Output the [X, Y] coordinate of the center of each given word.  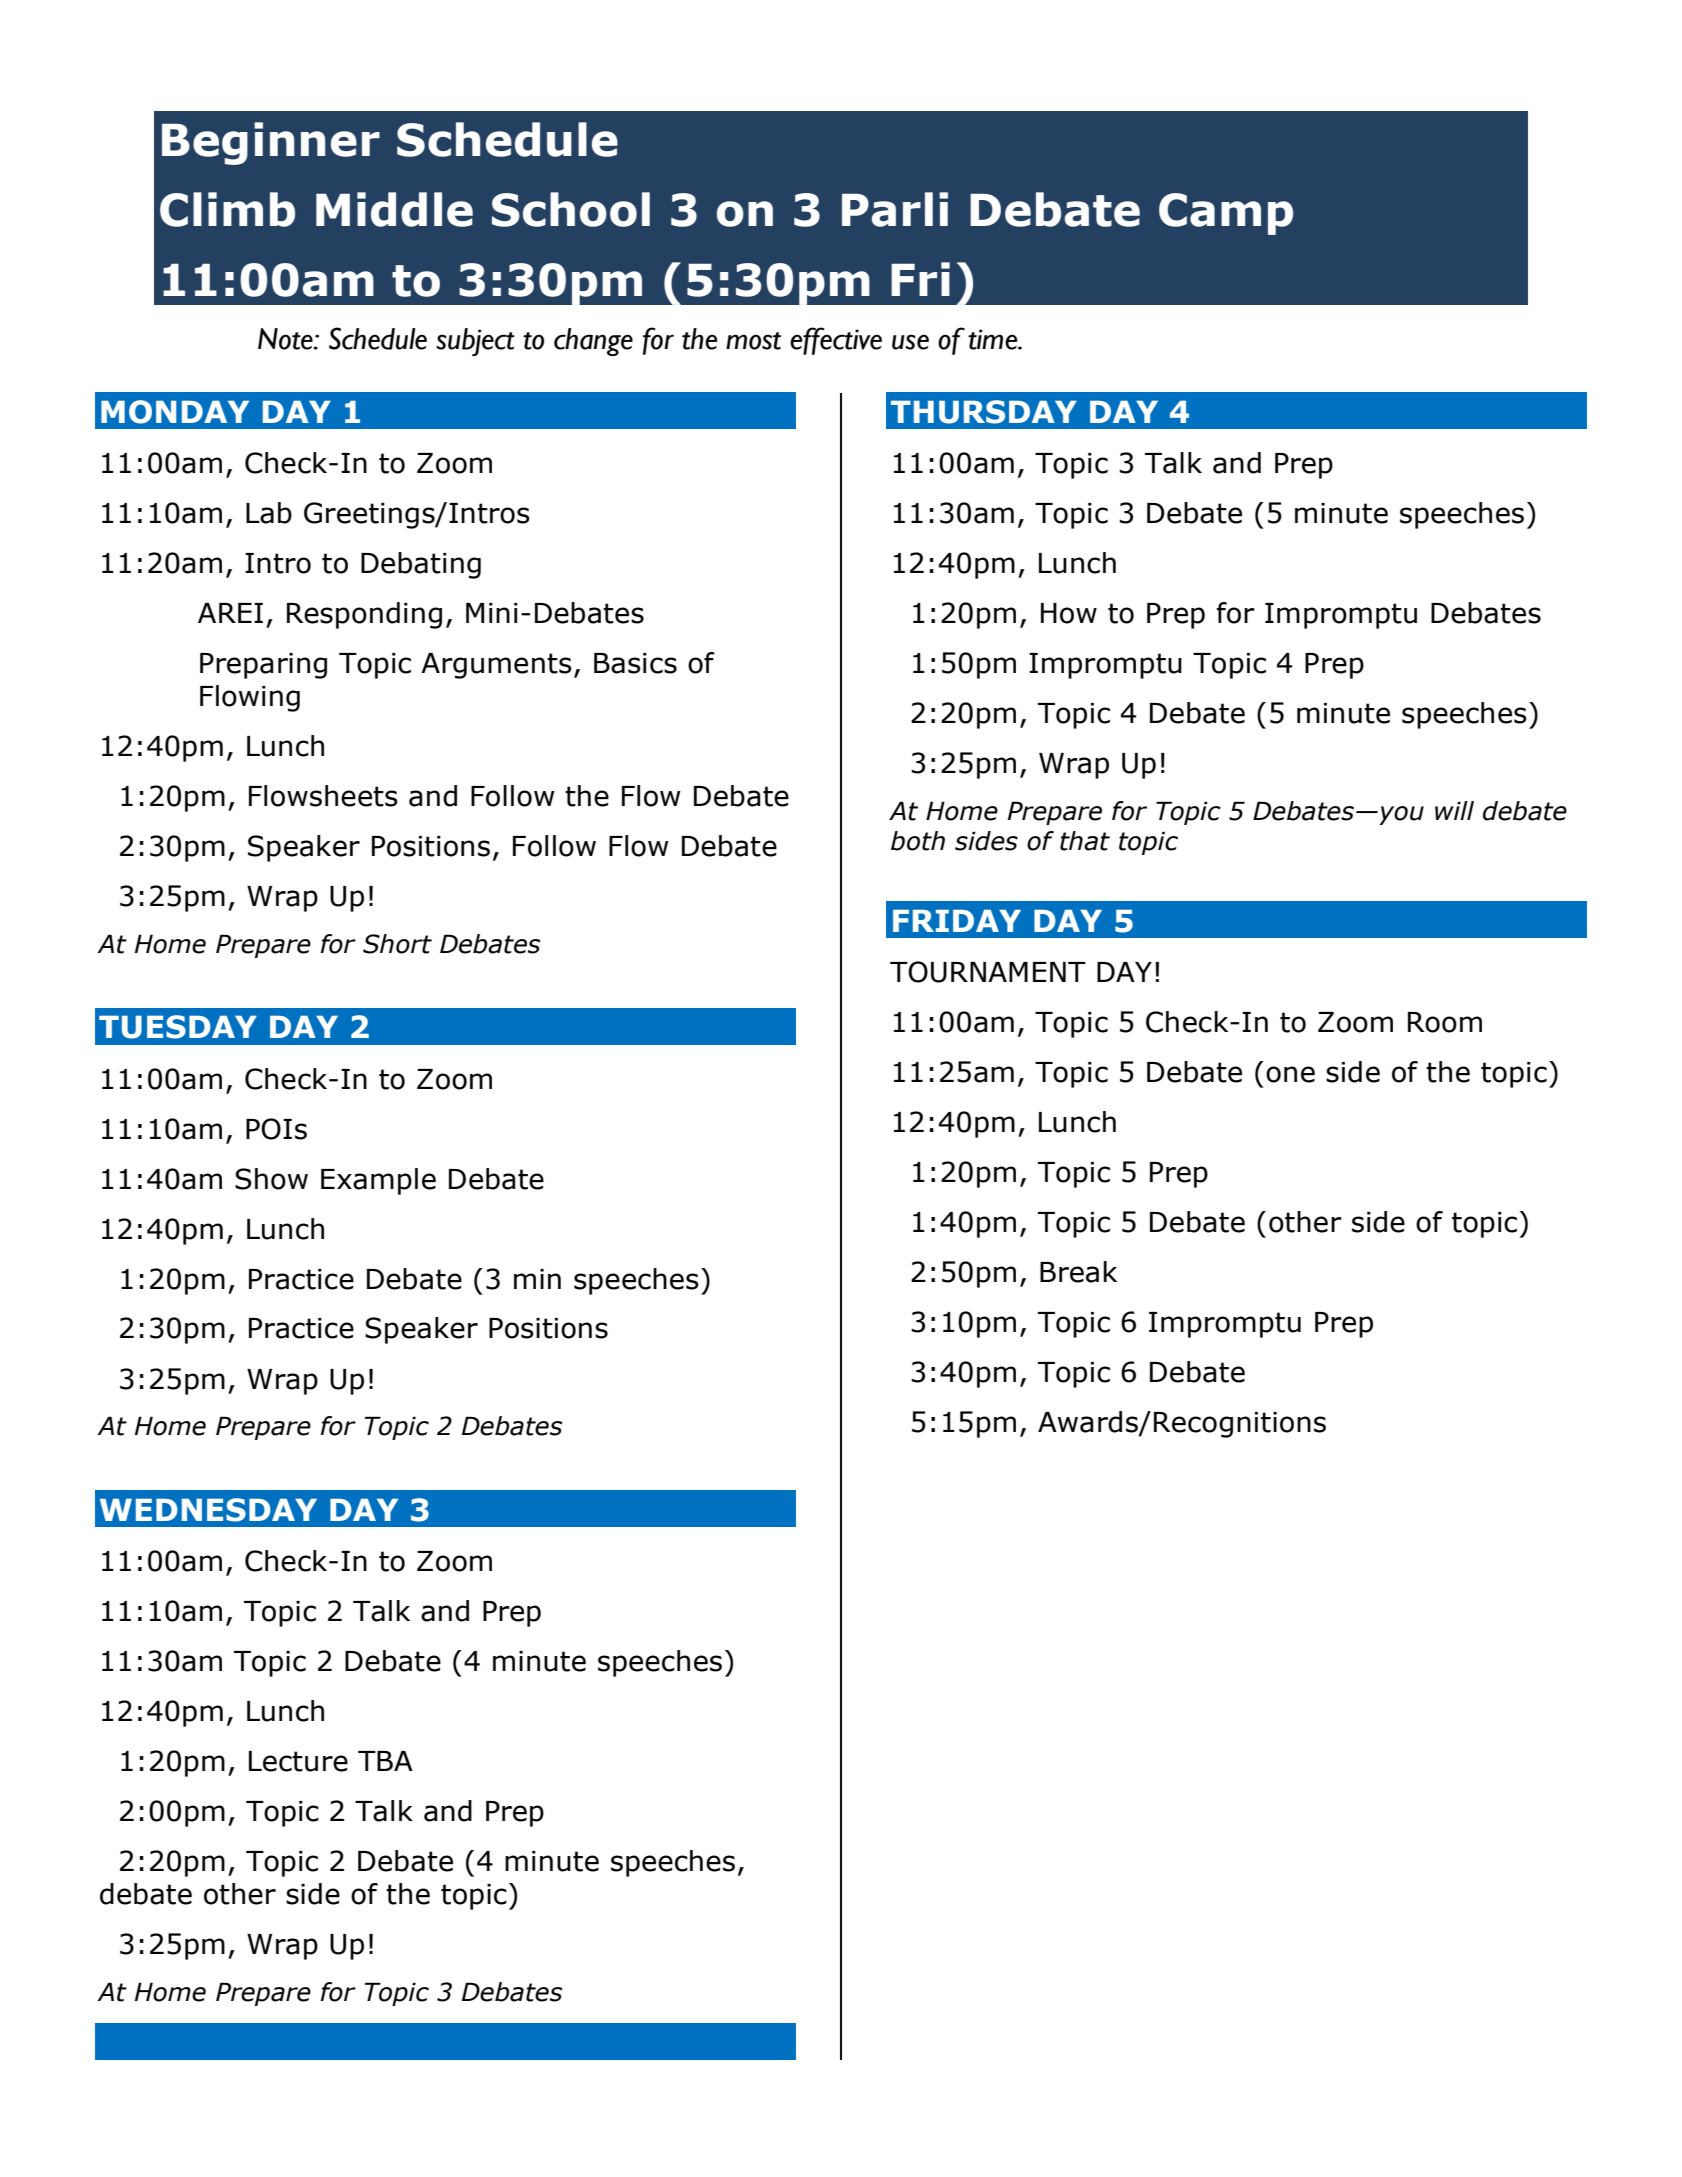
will [1454, 810]
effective [836, 341]
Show [271, 1179]
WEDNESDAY [208, 1510]
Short [397, 944]
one [1290, 1074]
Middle [394, 209]
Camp [1226, 214]
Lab [269, 513]
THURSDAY [984, 412]
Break [1078, 1272]
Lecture [298, 1761]
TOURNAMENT [988, 972]
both [918, 841]
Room [1445, 1022]
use [910, 342]
